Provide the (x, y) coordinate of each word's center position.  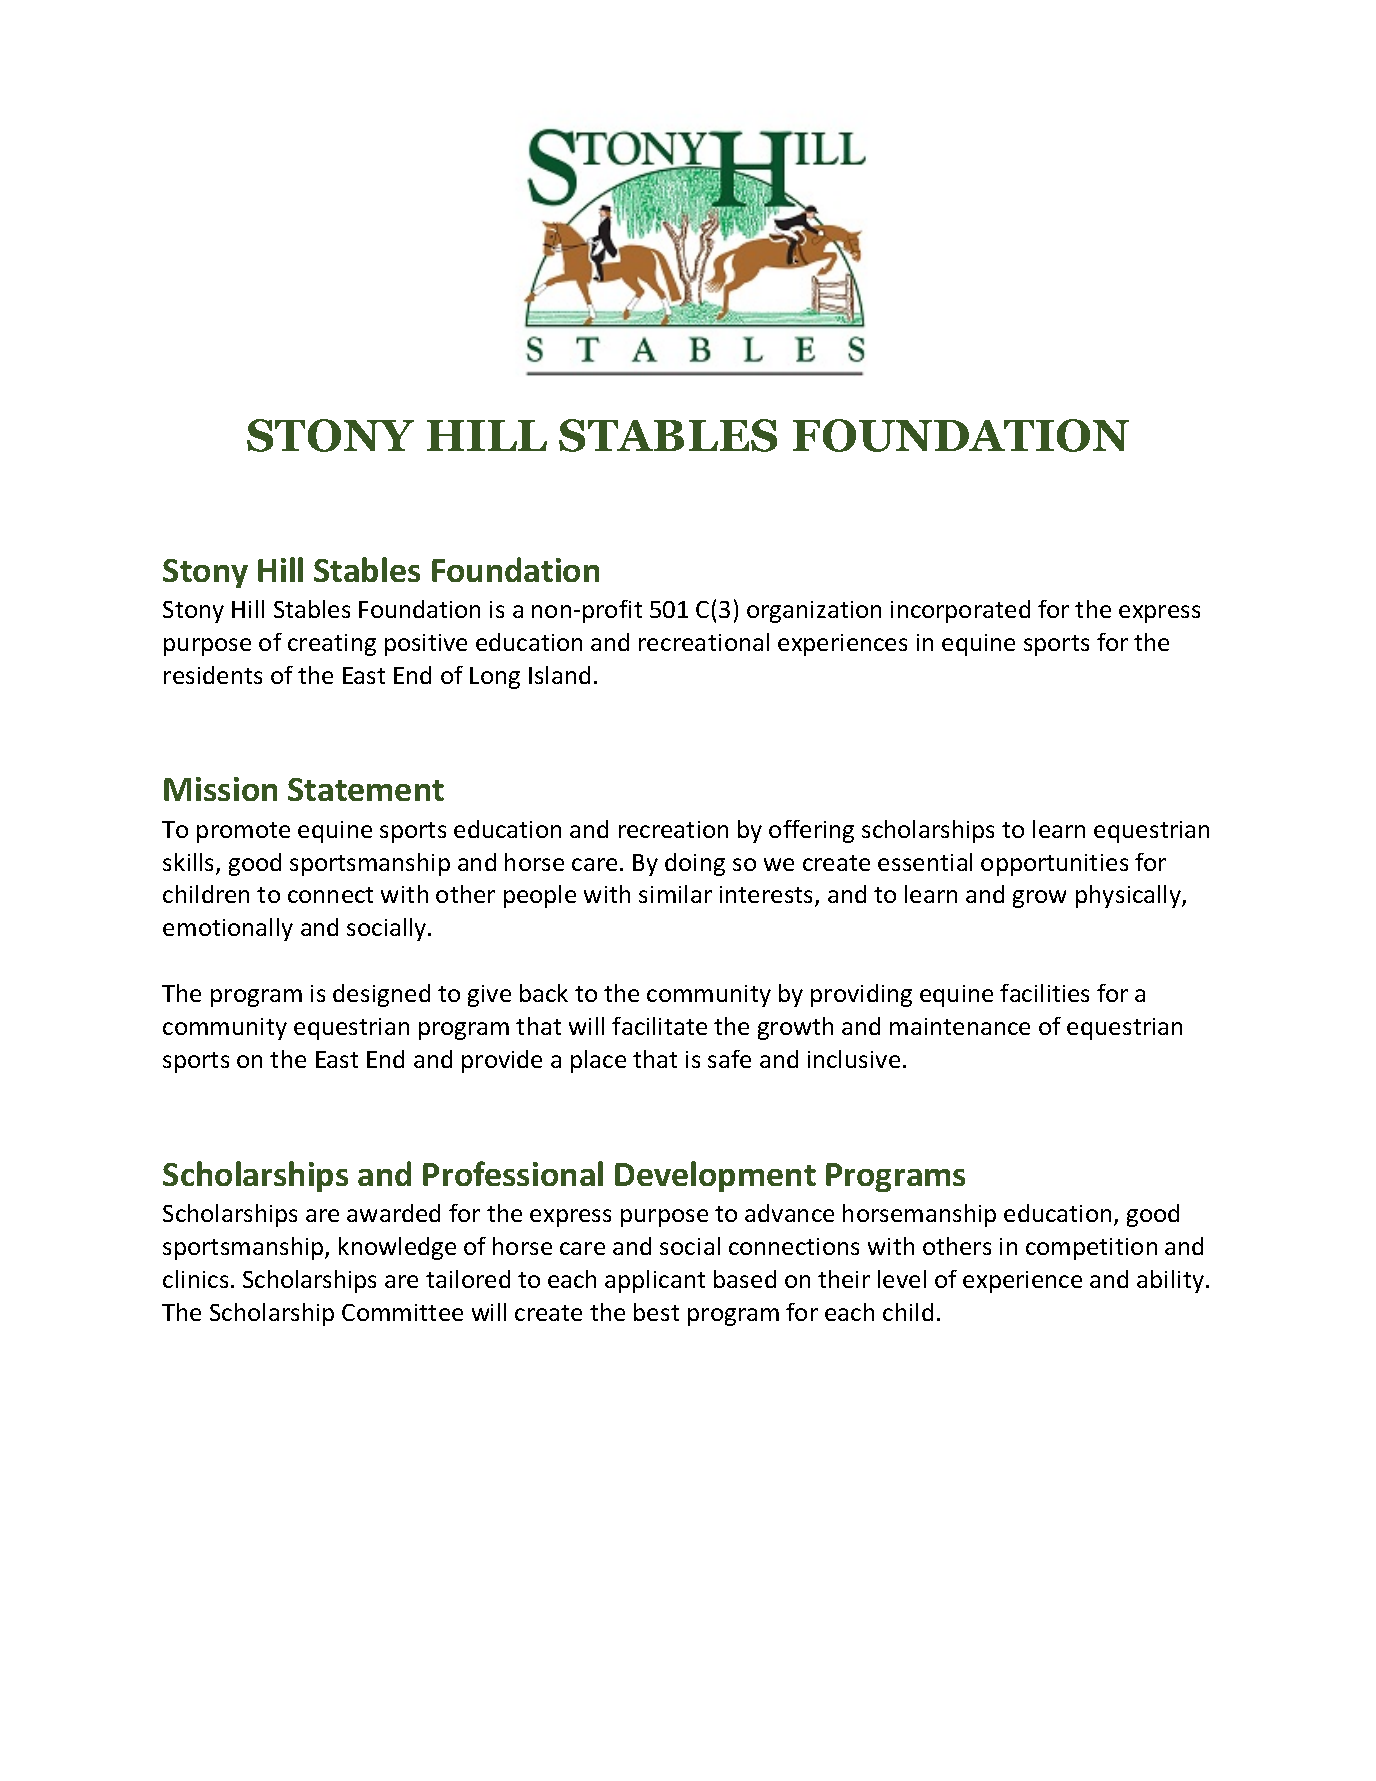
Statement (366, 789)
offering (811, 831)
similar (675, 894)
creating (332, 645)
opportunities (1054, 865)
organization (814, 612)
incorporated (960, 611)
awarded (393, 1213)
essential (925, 862)
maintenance (960, 1026)
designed (381, 995)
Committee (402, 1312)
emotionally (228, 929)
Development (715, 1176)
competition (1091, 1249)
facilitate (659, 1026)
